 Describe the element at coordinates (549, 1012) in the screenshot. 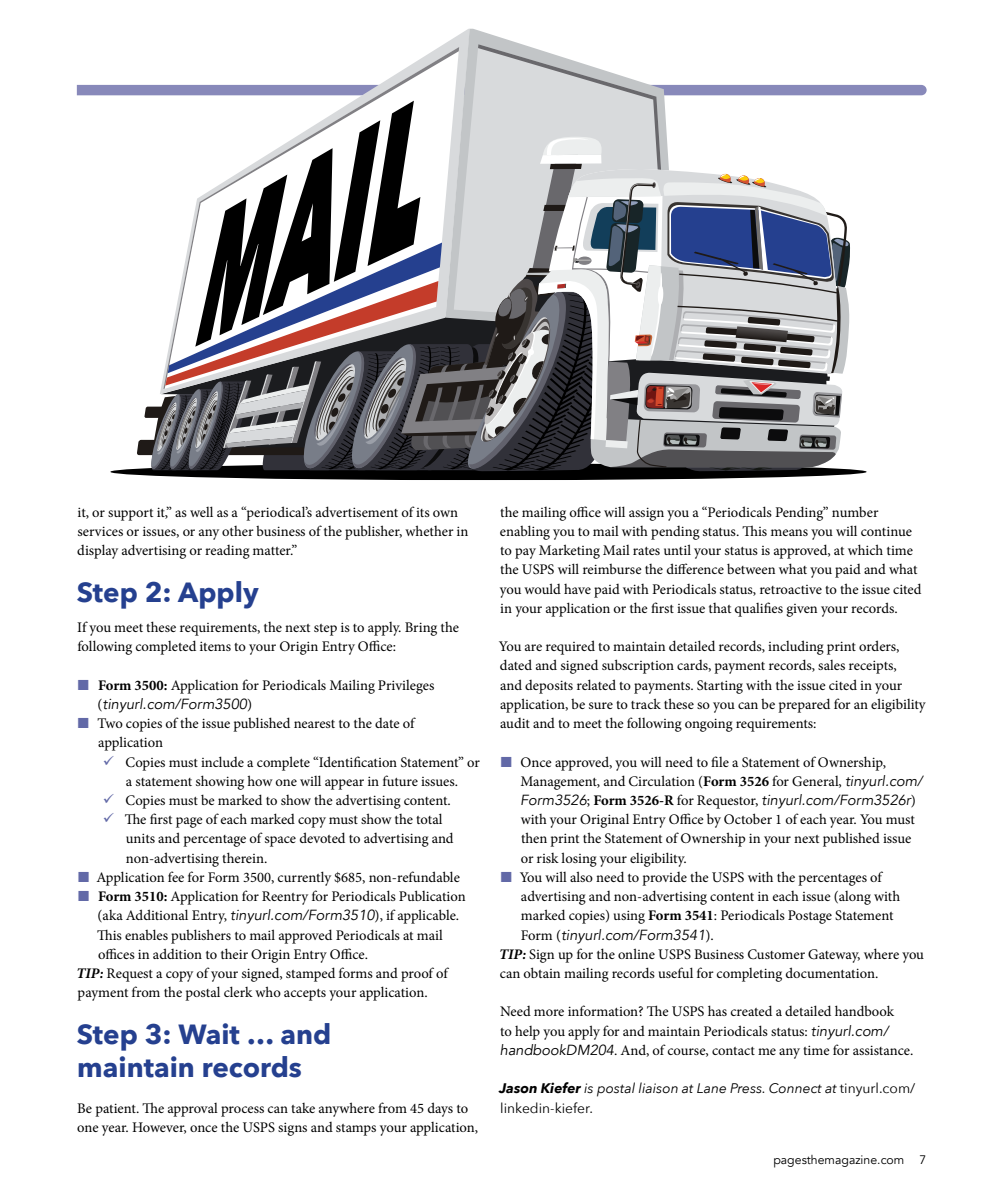

I see `more` at that location.
